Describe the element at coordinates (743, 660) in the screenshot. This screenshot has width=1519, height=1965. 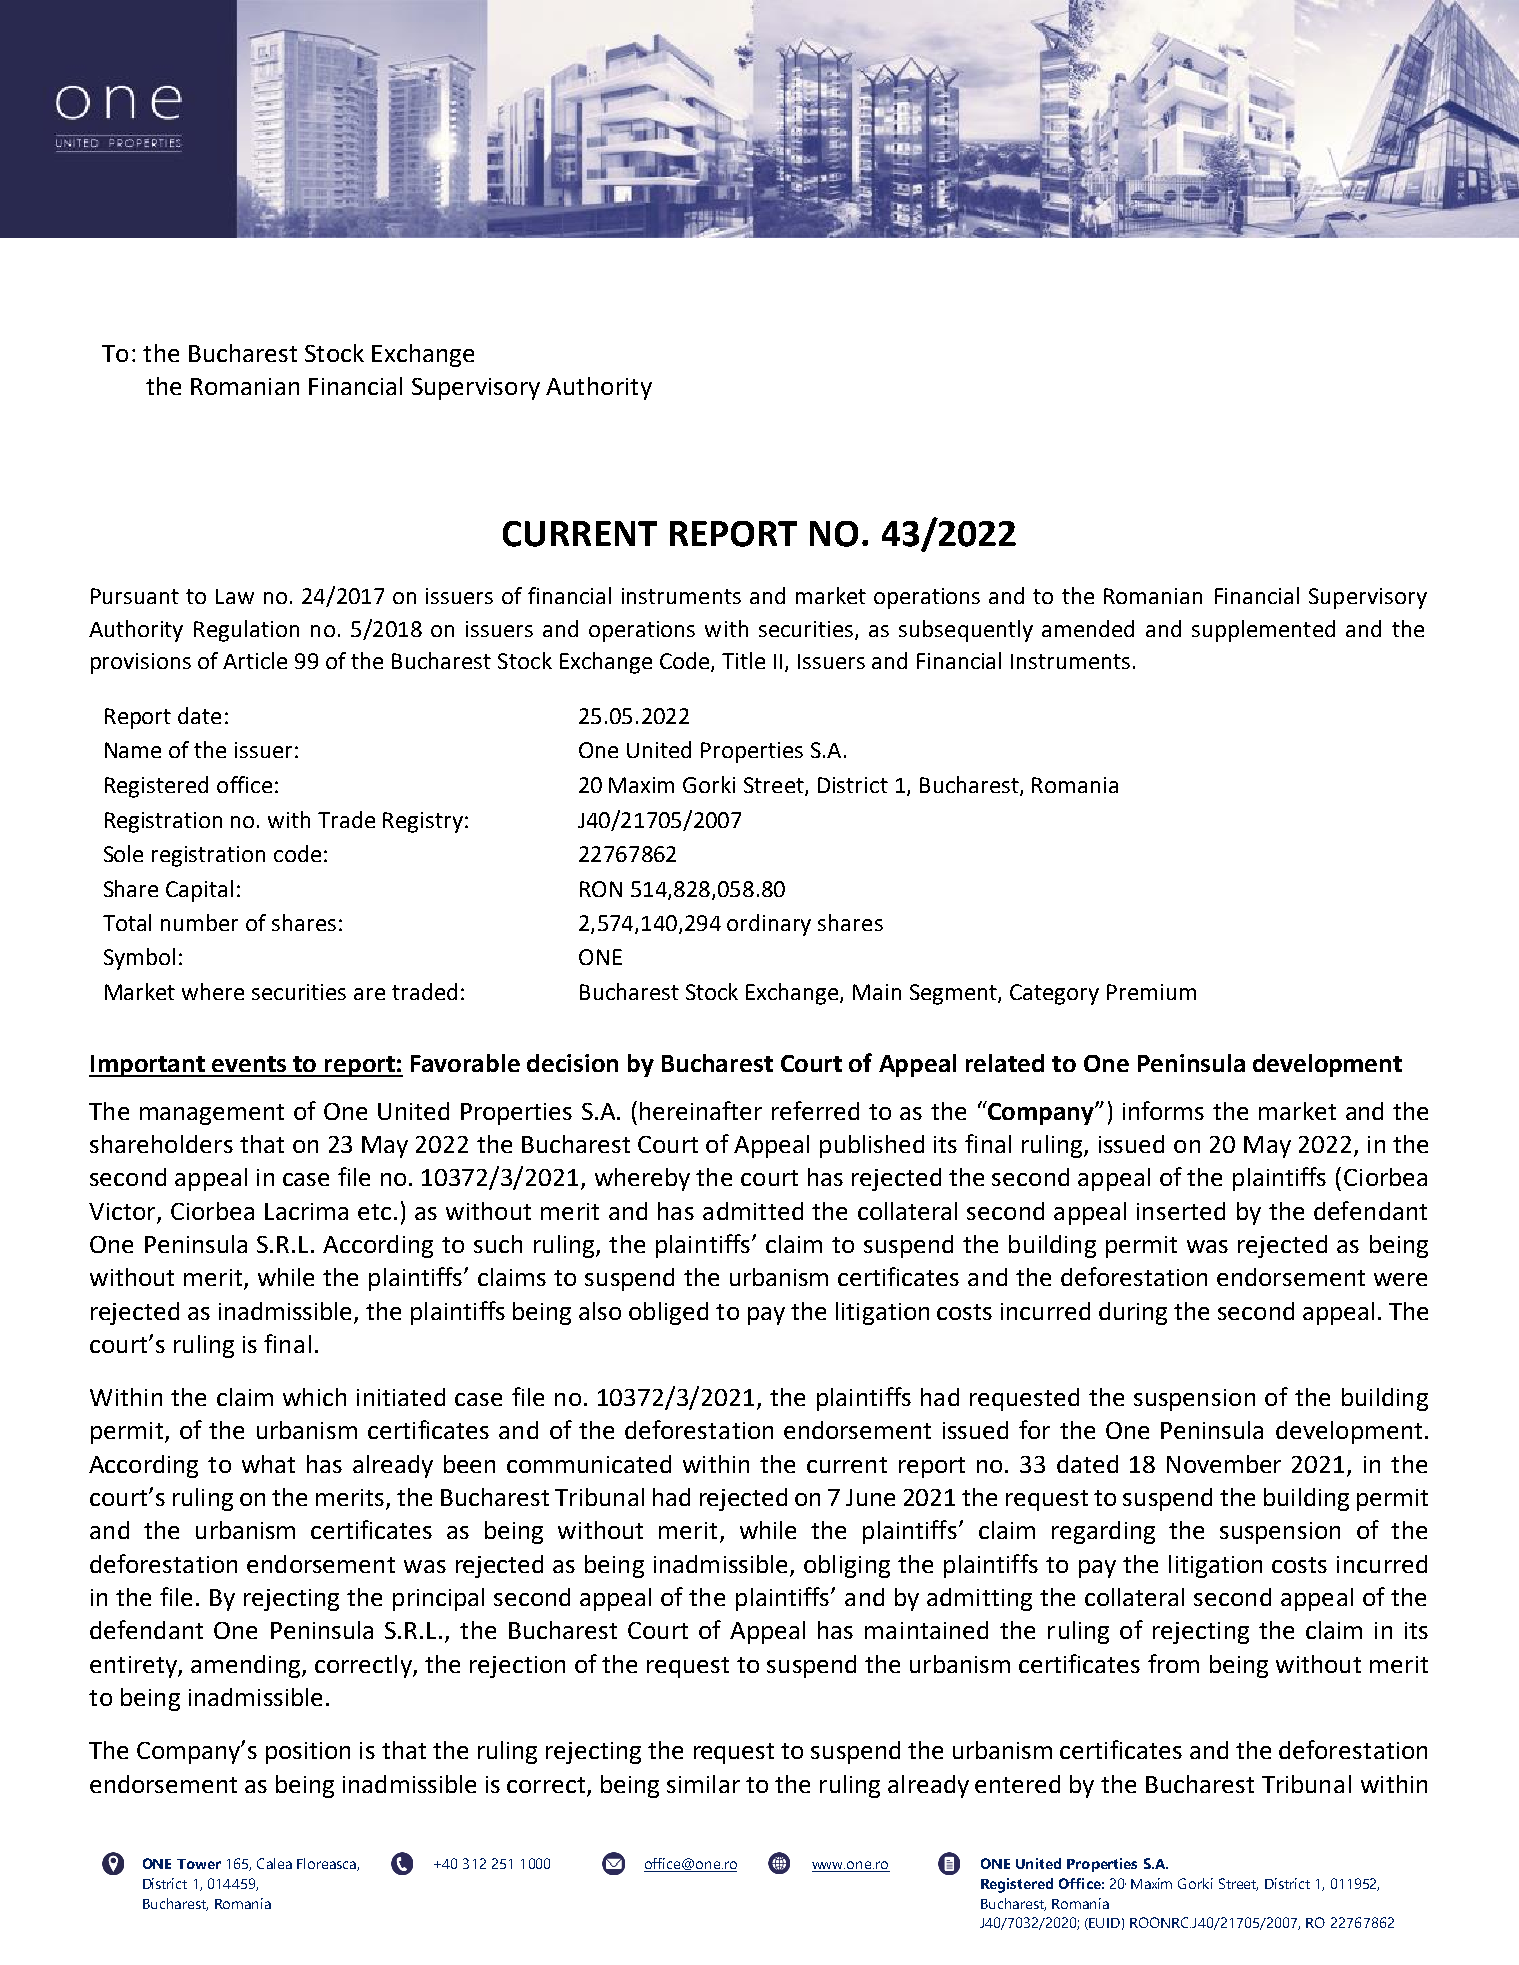
I see `Title` at that location.
